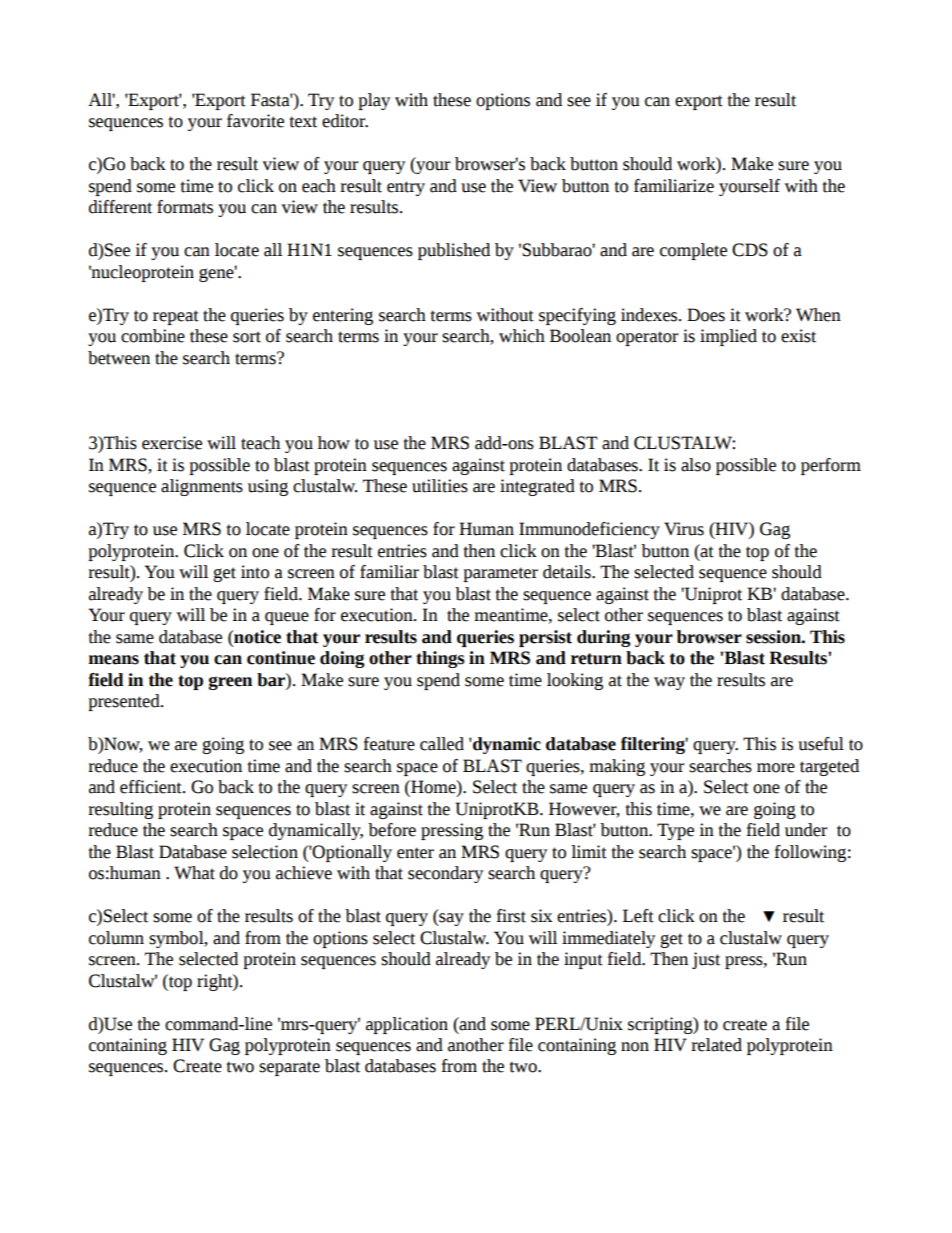  What do you see at coordinates (374, 101) in the screenshot?
I see `play` at bounding box center [374, 101].
